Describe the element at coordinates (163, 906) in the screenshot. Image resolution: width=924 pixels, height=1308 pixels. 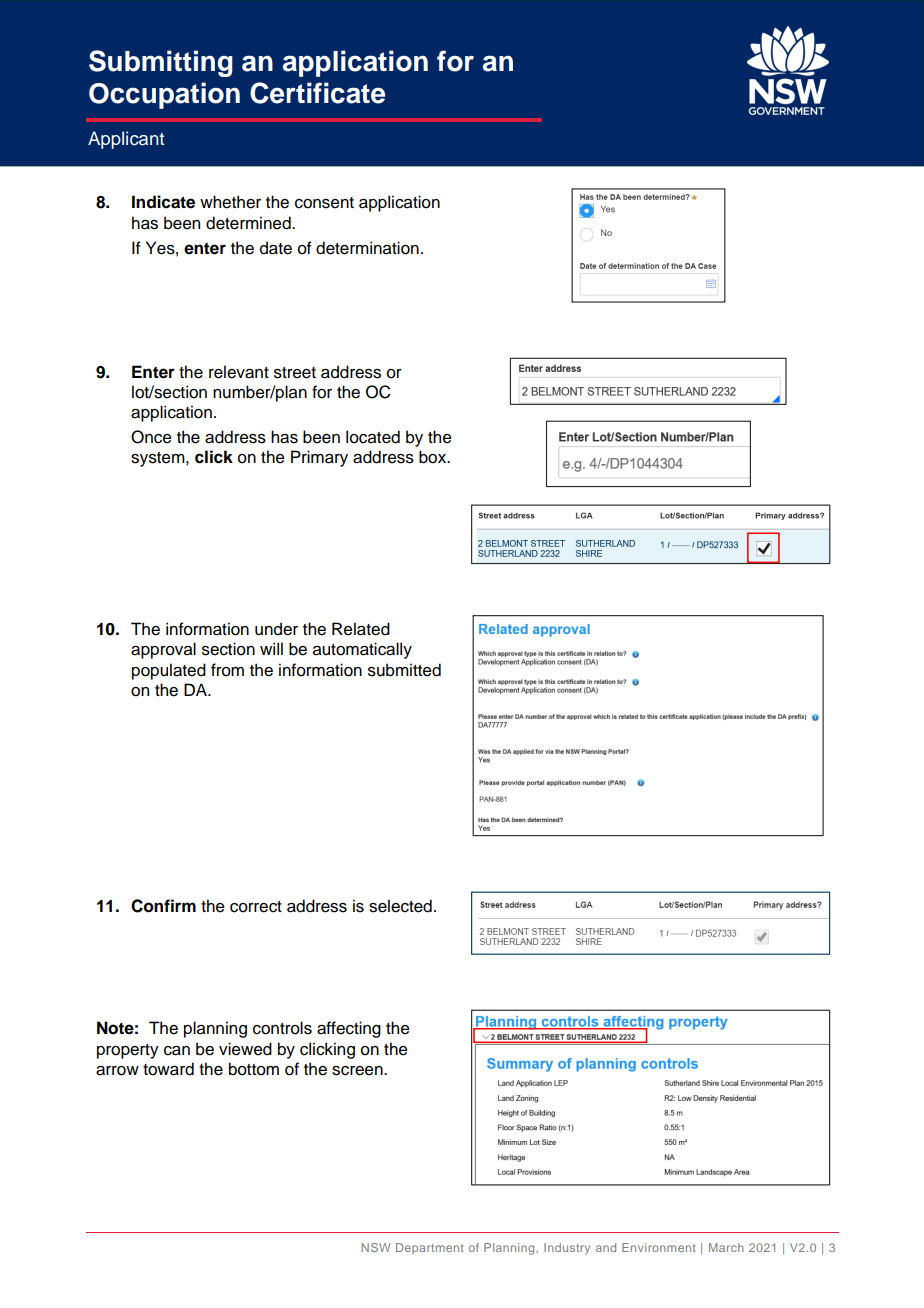
I see `Confirm` at that location.
